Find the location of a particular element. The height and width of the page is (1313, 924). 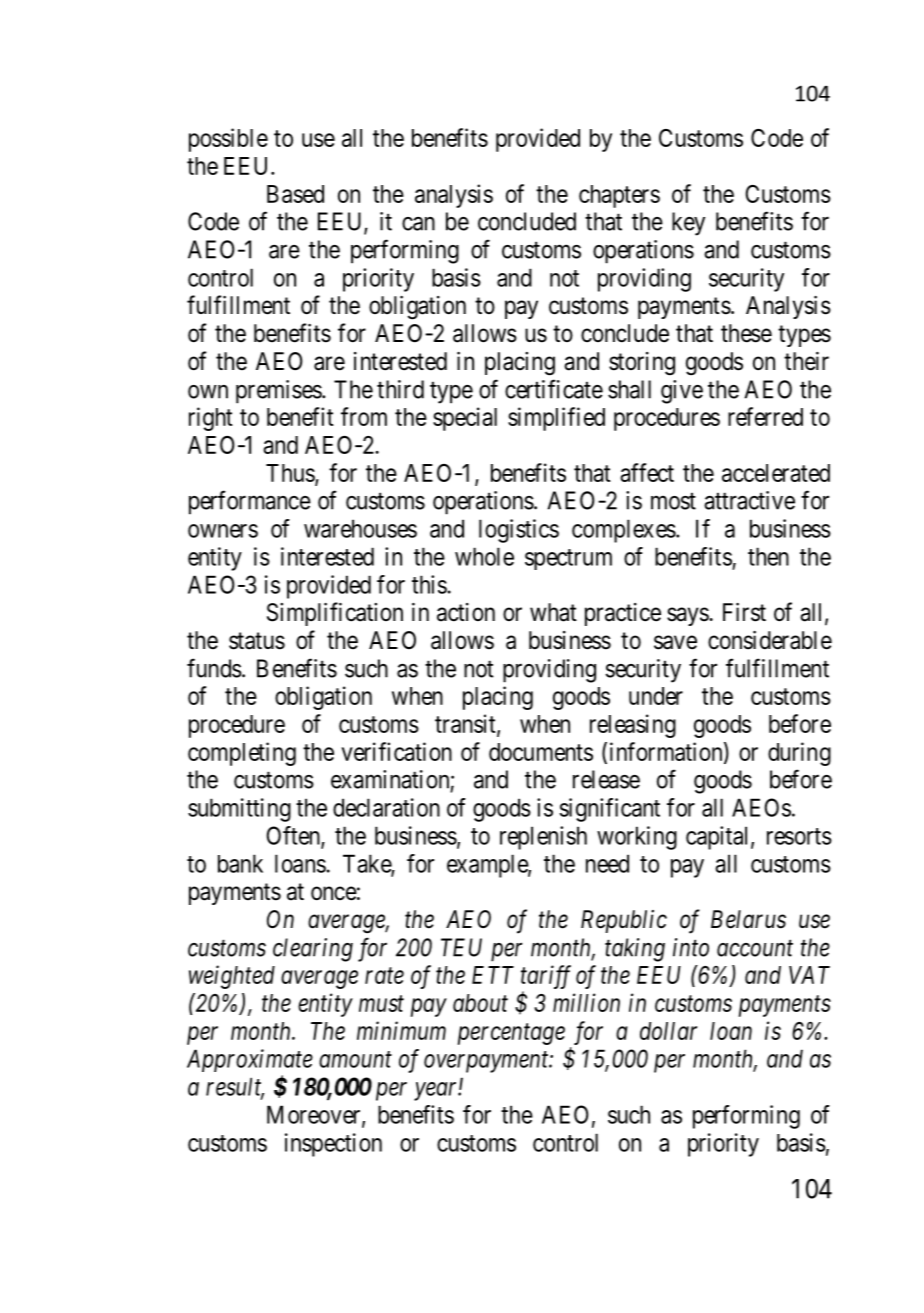

Simplification is located at coordinates (335, 614).
